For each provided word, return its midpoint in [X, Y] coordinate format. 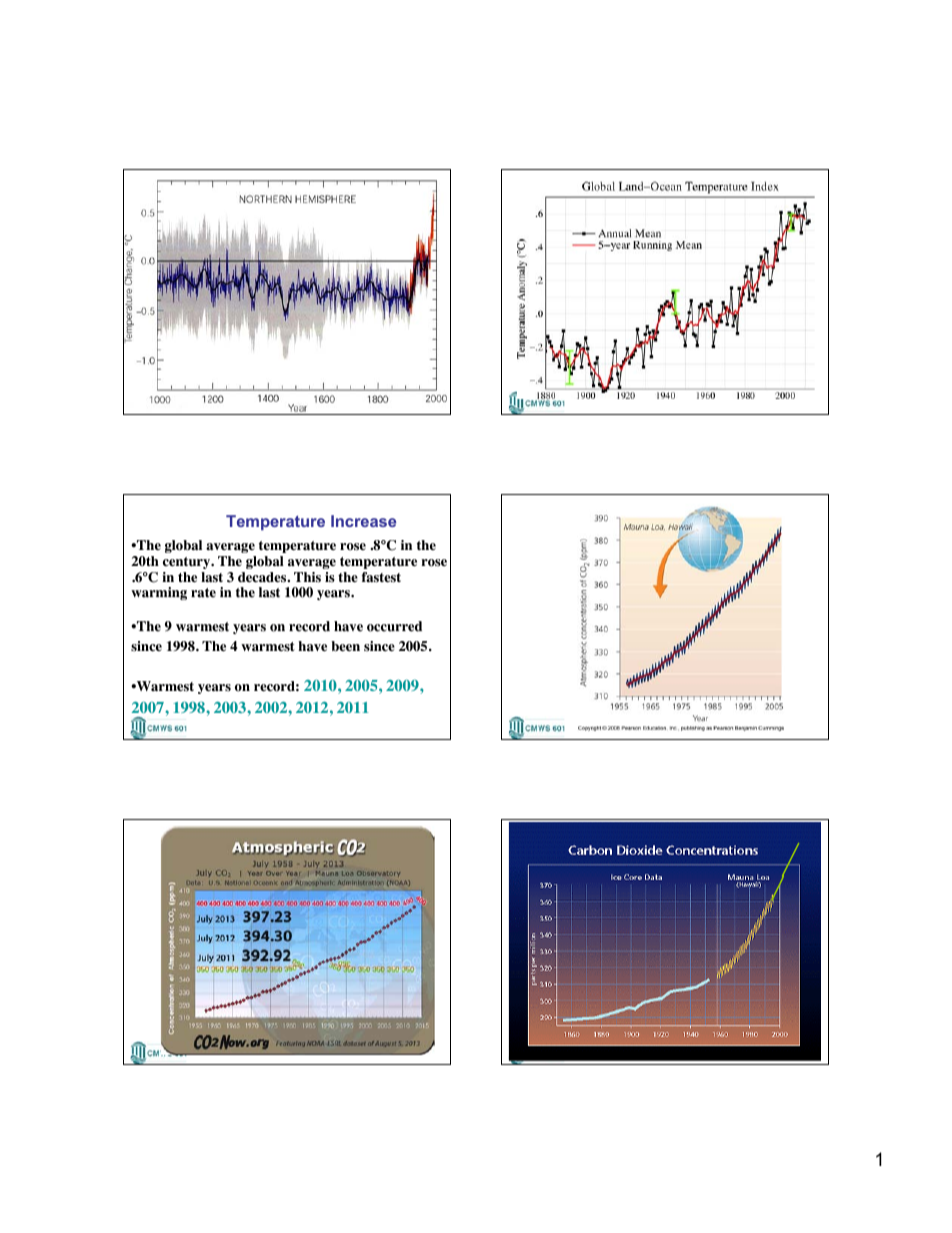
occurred [394, 626]
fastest [381, 577]
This [307, 577]
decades [263, 577]
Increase [363, 521]
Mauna [626, 535]
